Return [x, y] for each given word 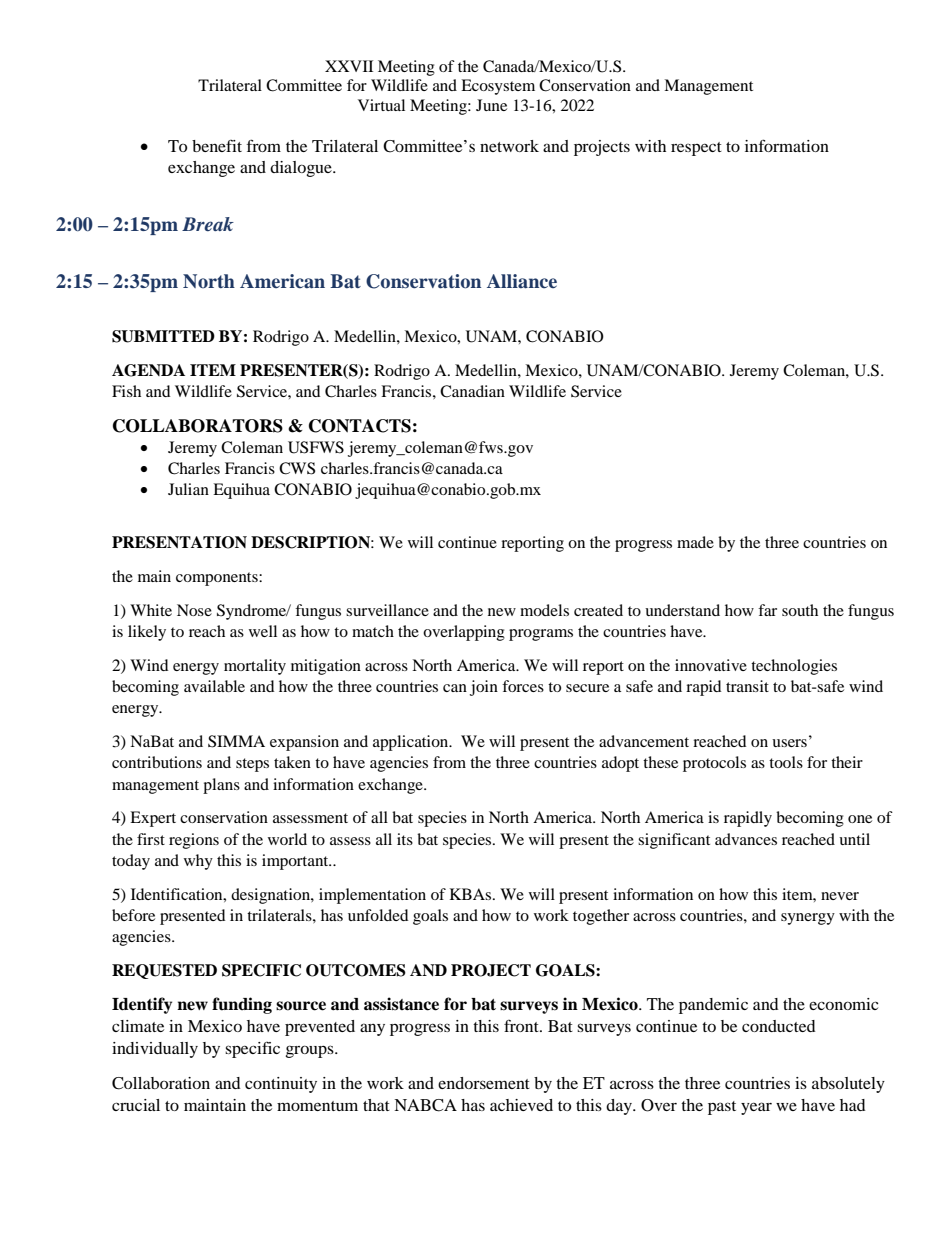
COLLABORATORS [198, 426]
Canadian [472, 391]
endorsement [484, 1083]
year [756, 1108]
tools [786, 762]
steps [252, 765]
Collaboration [161, 1083]
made [695, 542]
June [491, 105]
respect [696, 149]
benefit [217, 146]
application [412, 743]
